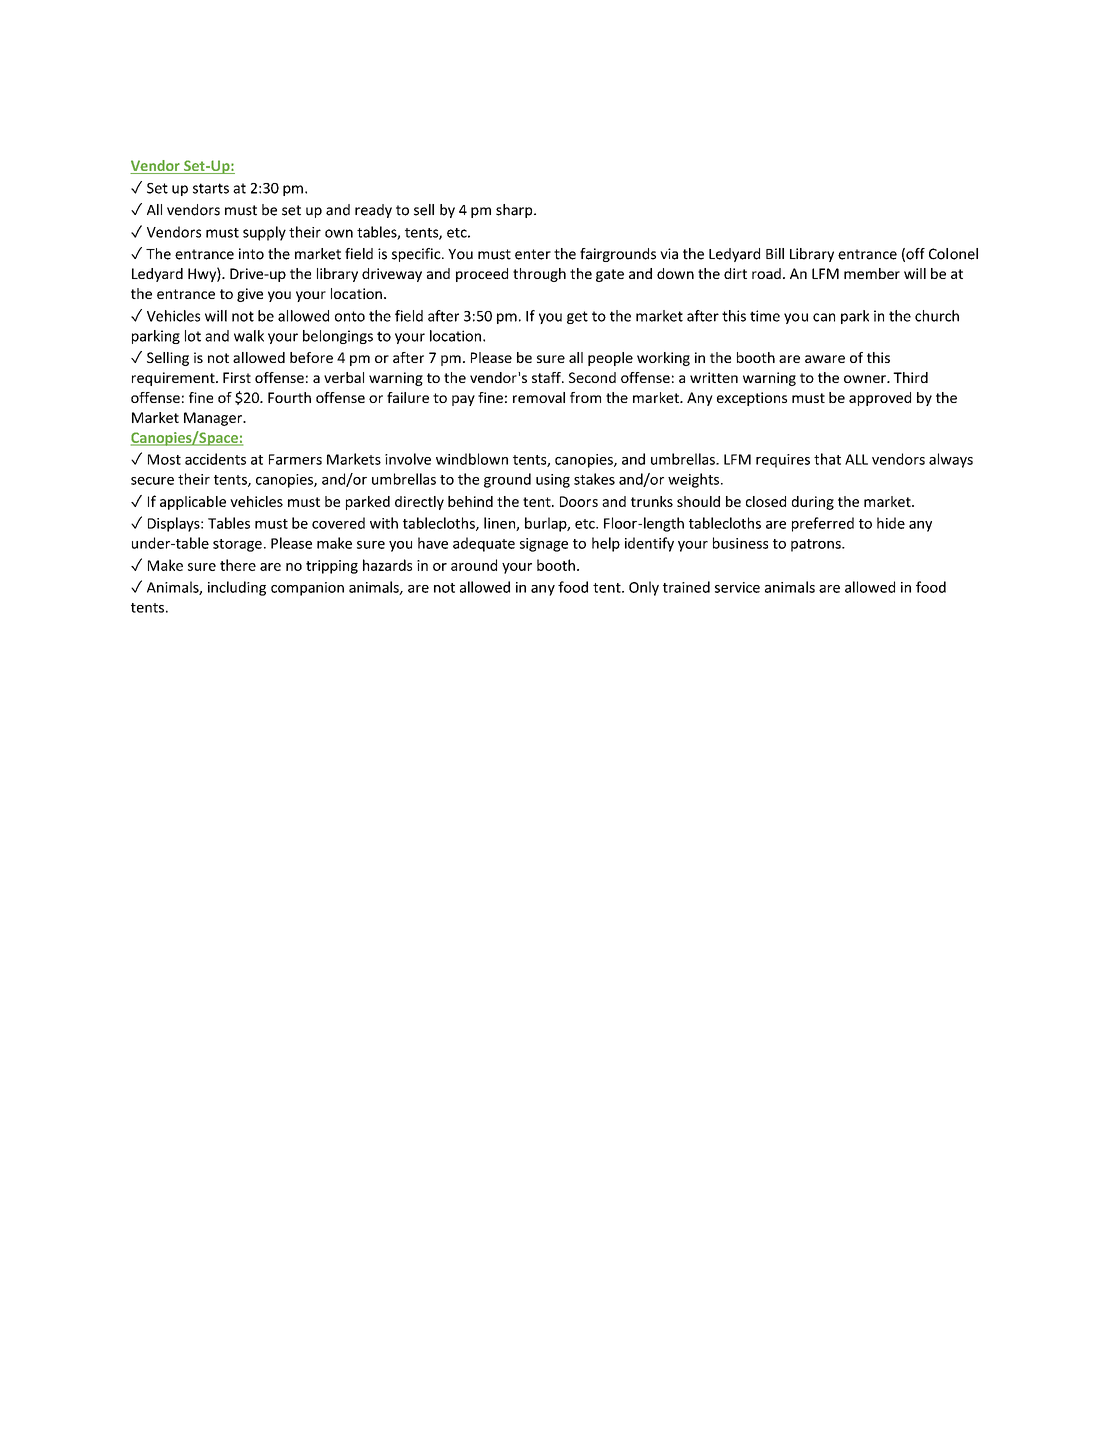 Image resolution: width=1110 pixels, height=1437 pixels. Describe the element at coordinates (211, 188) in the screenshot. I see `starts` at that location.
